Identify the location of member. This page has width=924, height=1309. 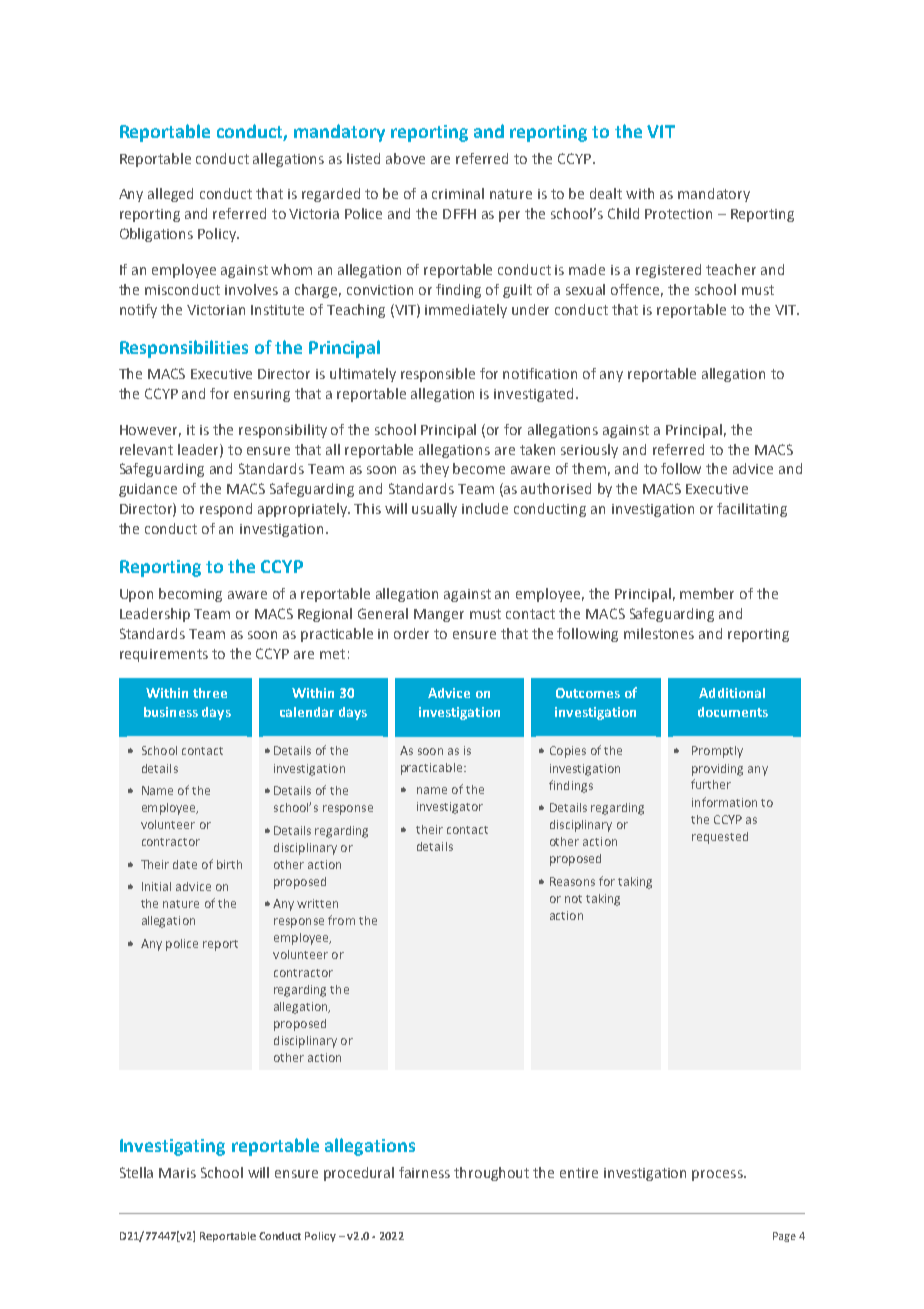
(707, 593).
